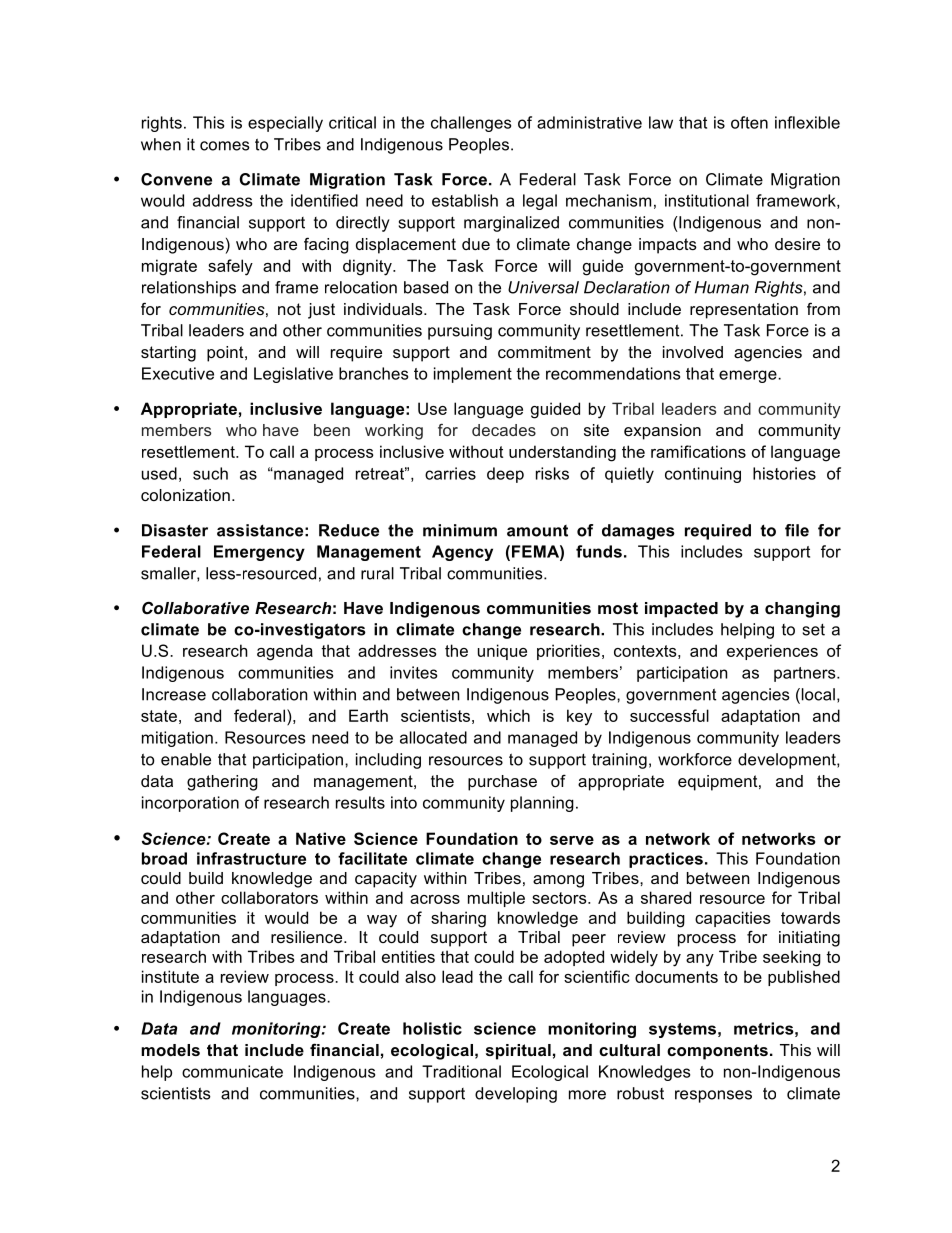  I want to click on comes, so click(225, 146).
